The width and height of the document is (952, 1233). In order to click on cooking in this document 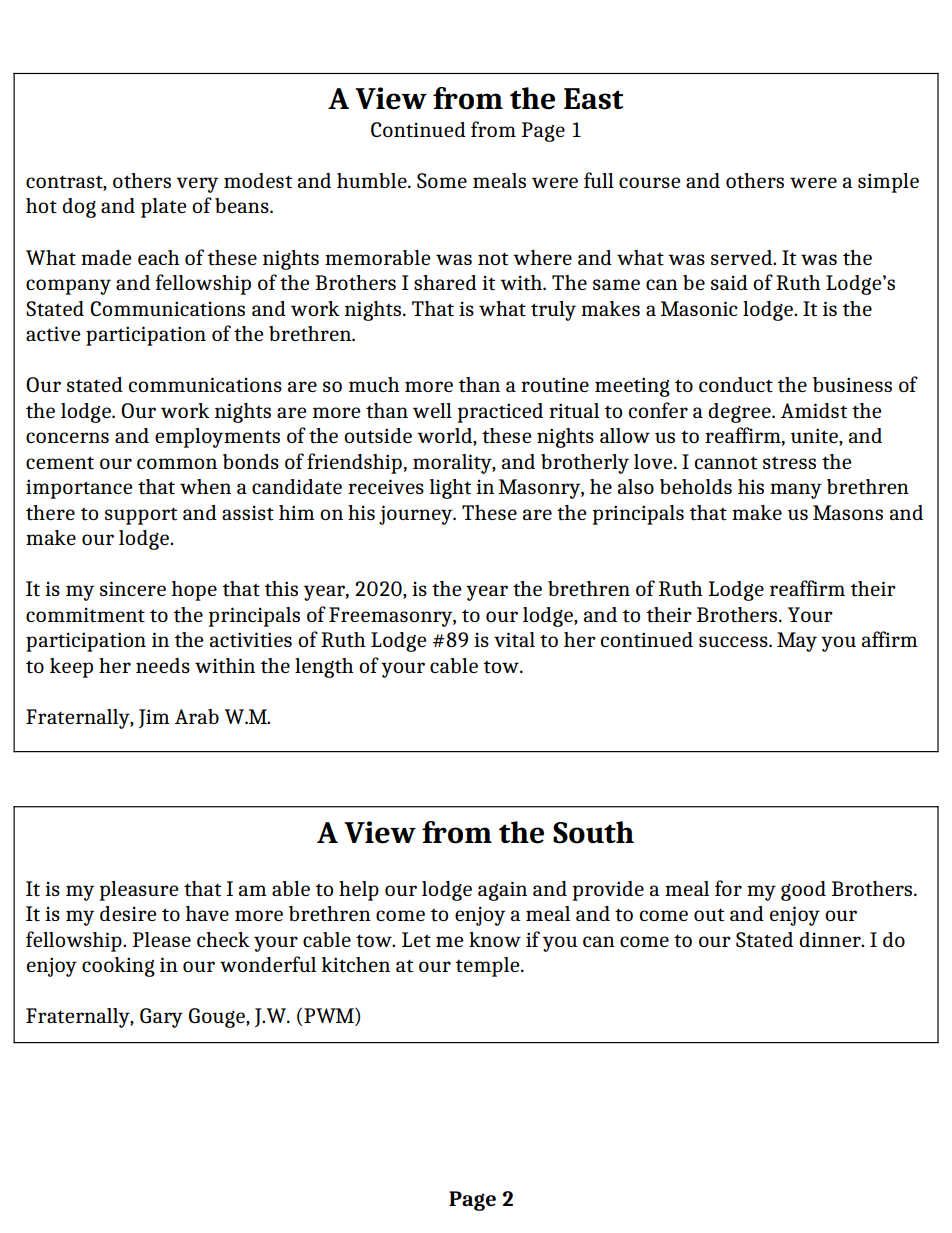, I will do `click(118, 967)`.
